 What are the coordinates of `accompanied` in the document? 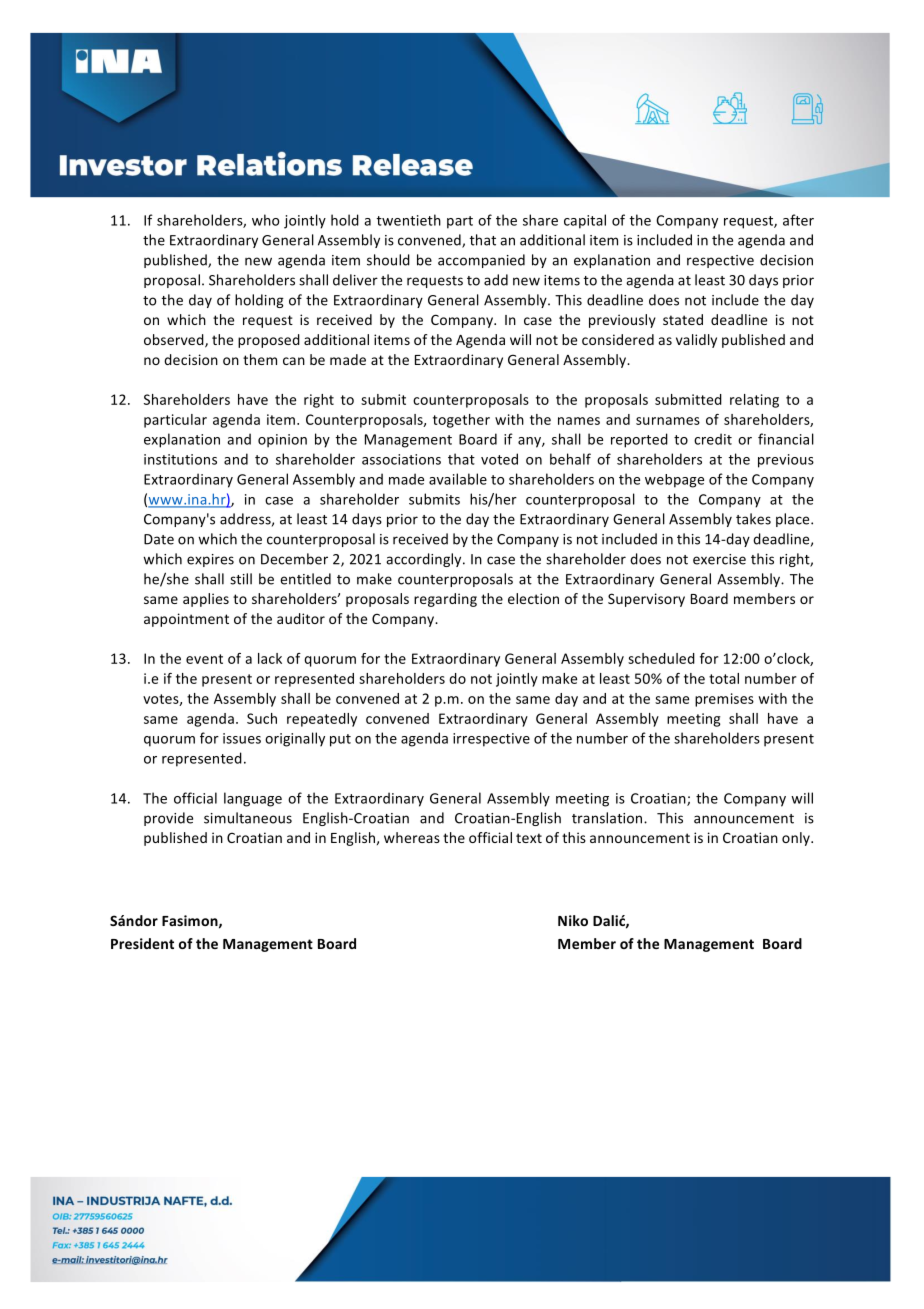 It's located at (481, 261).
